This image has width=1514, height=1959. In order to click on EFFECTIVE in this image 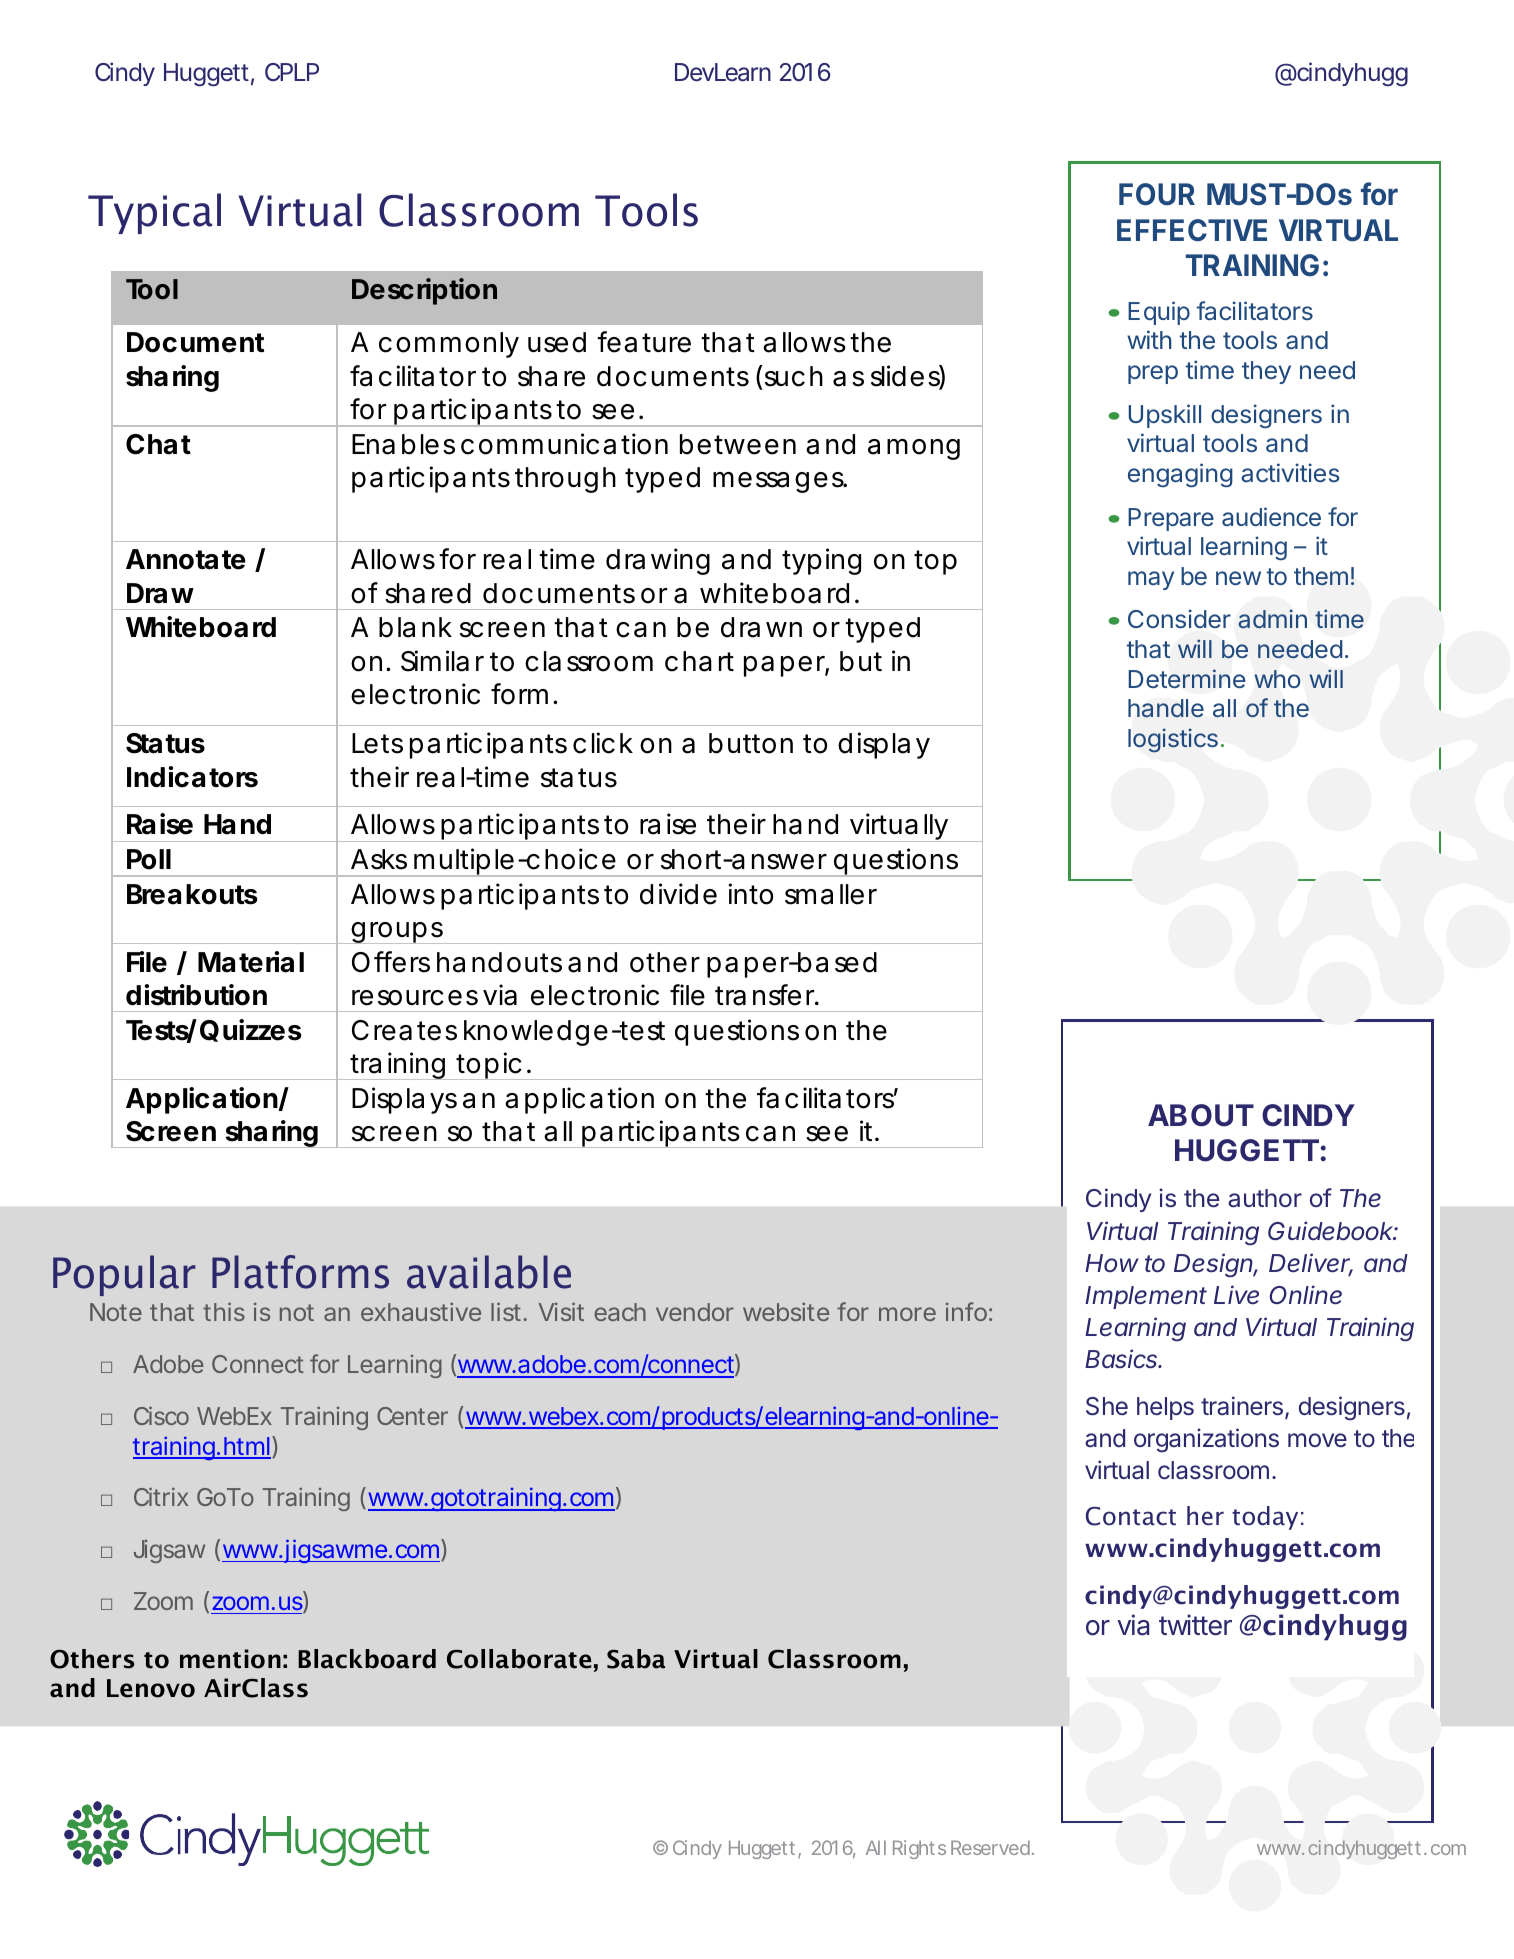, I will do `click(1192, 230)`.
